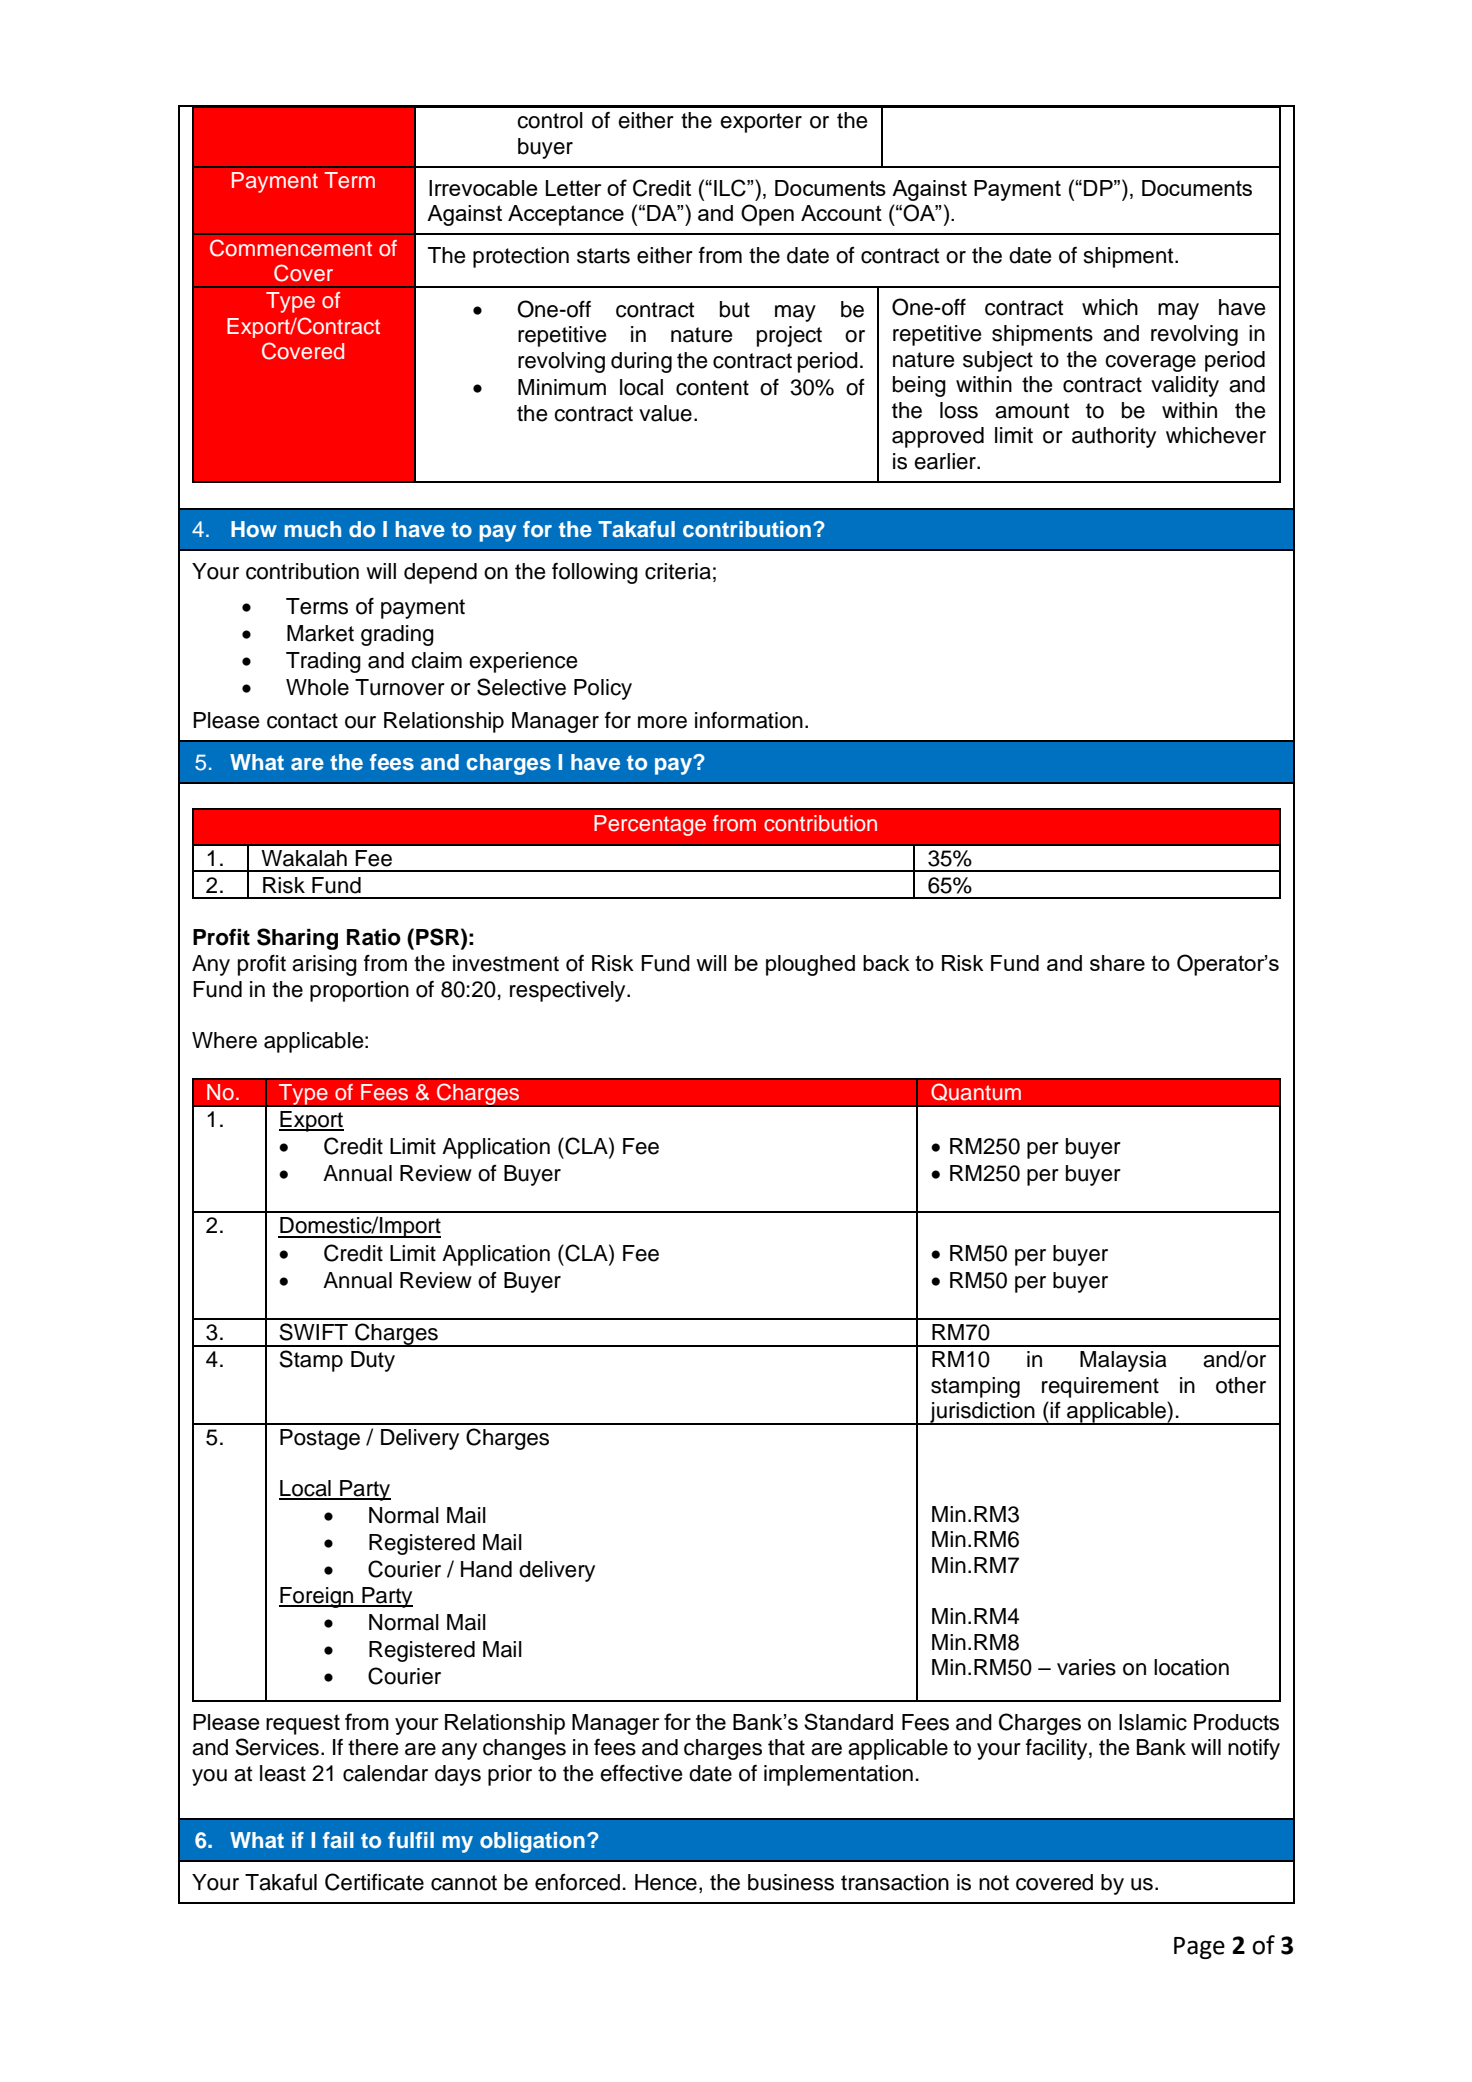 The width and height of the screenshot is (1472, 2082). I want to click on jurisdiction, so click(982, 1413).
